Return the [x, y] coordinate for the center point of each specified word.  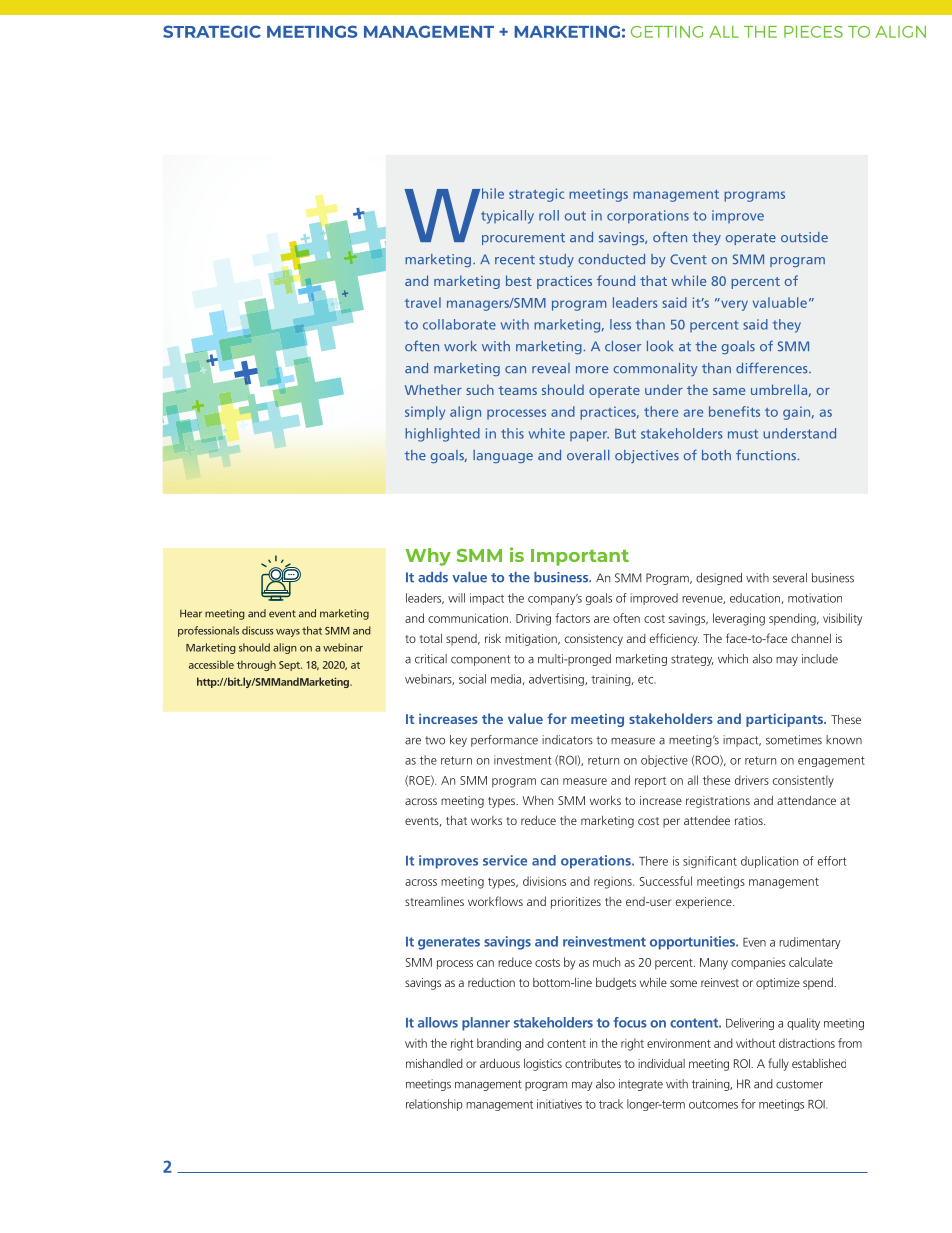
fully [778, 1064]
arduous [500, 1063]
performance [504, 741]
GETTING [667, 32]
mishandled [434, 1063]
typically [507, 217]
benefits [734, 411]
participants [785, 720]
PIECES [813, 32]
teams [517, 390]
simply [425, 413]
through [256, 665]
